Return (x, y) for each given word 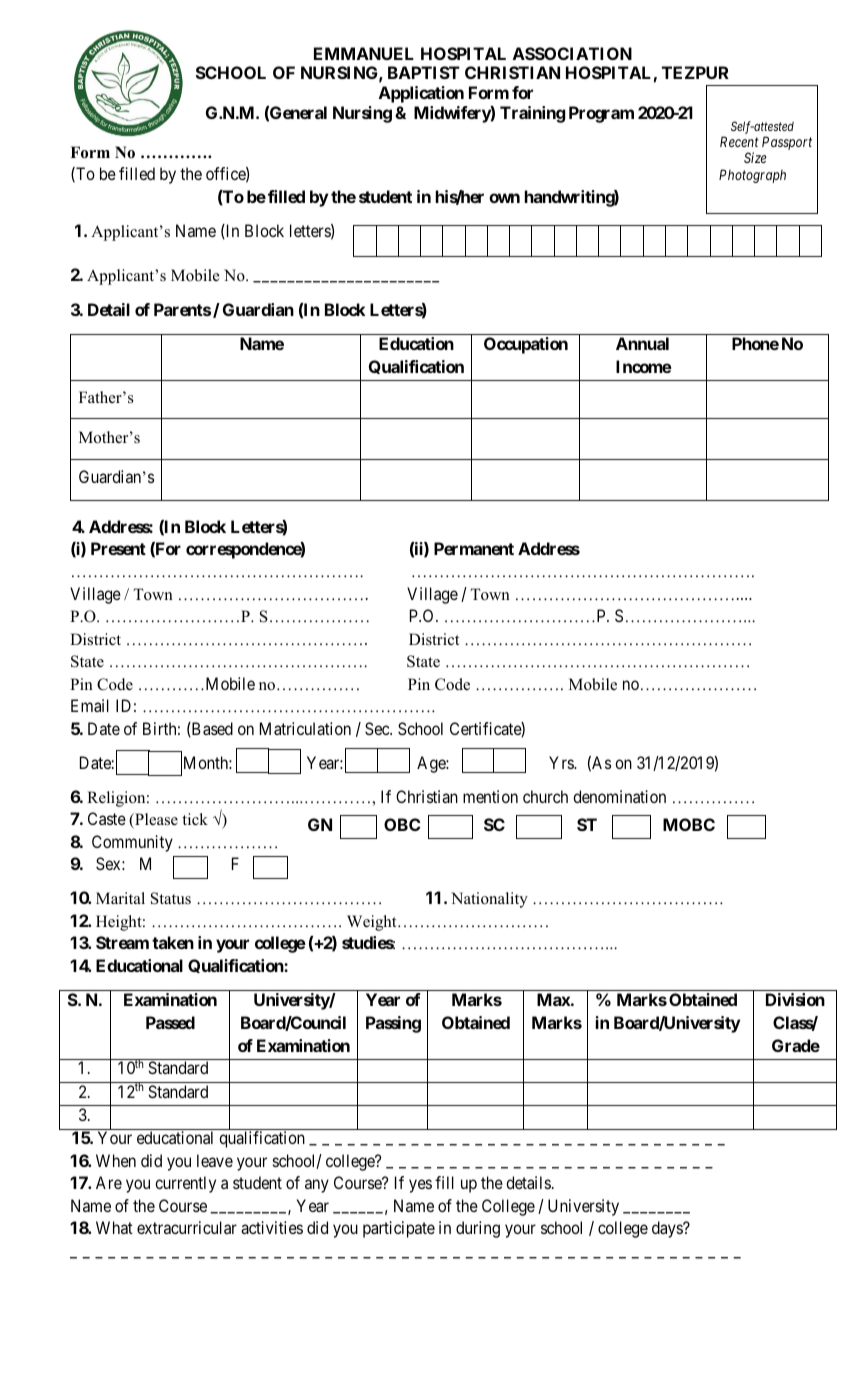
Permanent (474, 548)
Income (644, 366)
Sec (378, 728)
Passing (393, 1024)
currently (185, 1184)
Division (795, 999)
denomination (619, 796)
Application (421, 94)
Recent (739, 141)
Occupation (526, 345)
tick (195, 819)
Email (90, 705)
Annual (642, 343)
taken (173, 942)
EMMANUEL (364, 53)
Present (118, 548)
